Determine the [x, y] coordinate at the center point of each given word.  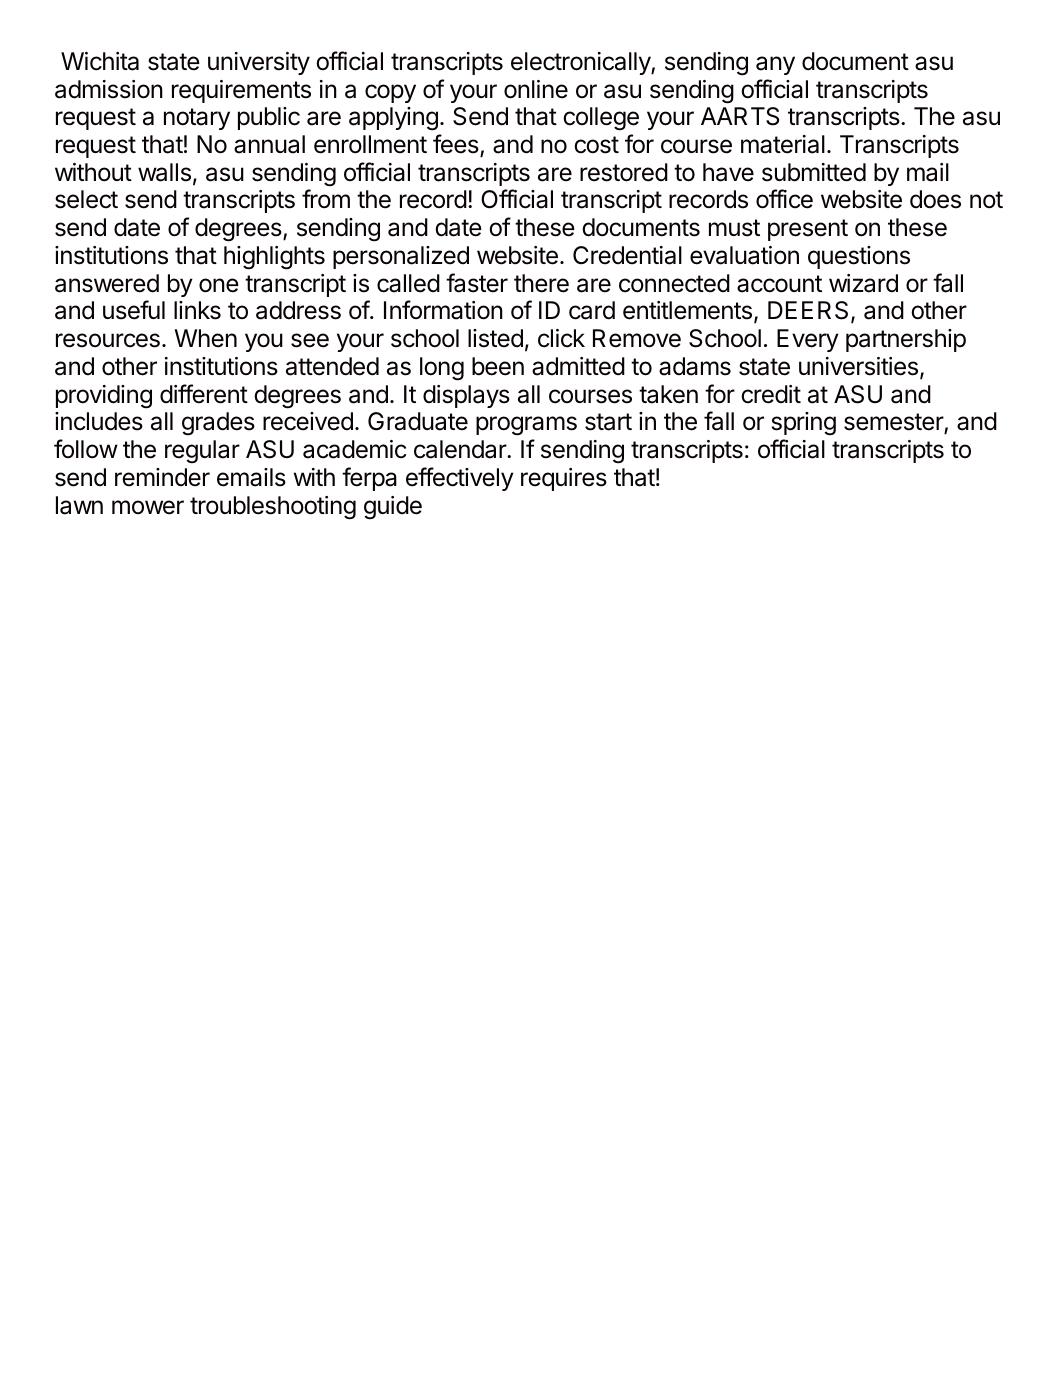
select [86, 199]
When [205, 338]
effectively [460, 479]
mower [148, 507]
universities [858, 366]
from [326, 199]
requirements [241, 91]
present [808, 230]
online [536, 89]
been [498, 366]
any [775, 65]
